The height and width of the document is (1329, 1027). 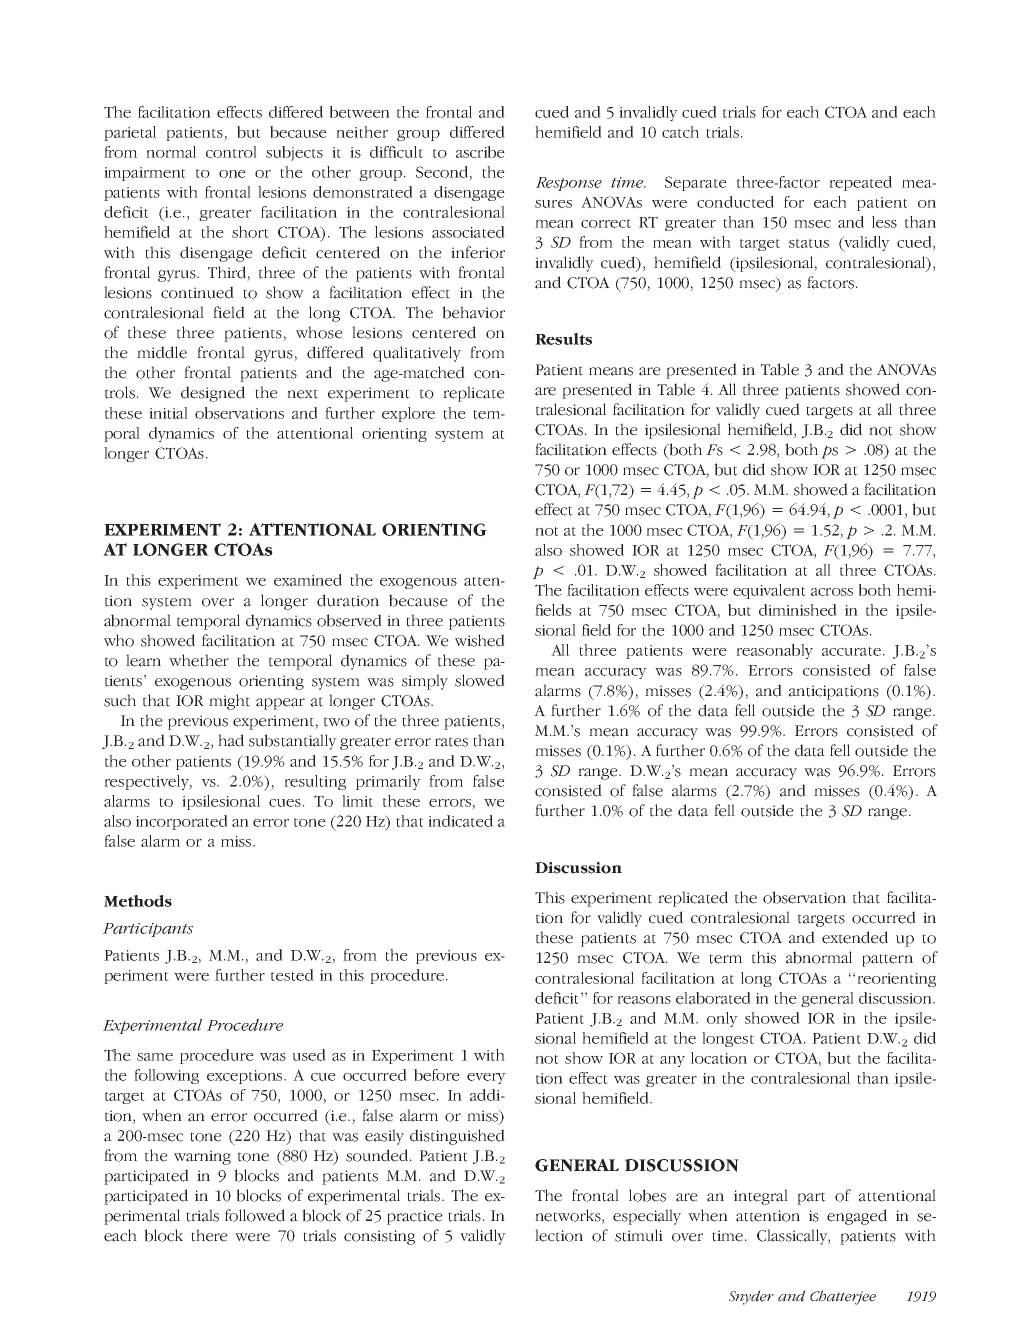 What do you see at coordinates (725, 959) in the document?
I see `term` at bounding box center [725, 959].
